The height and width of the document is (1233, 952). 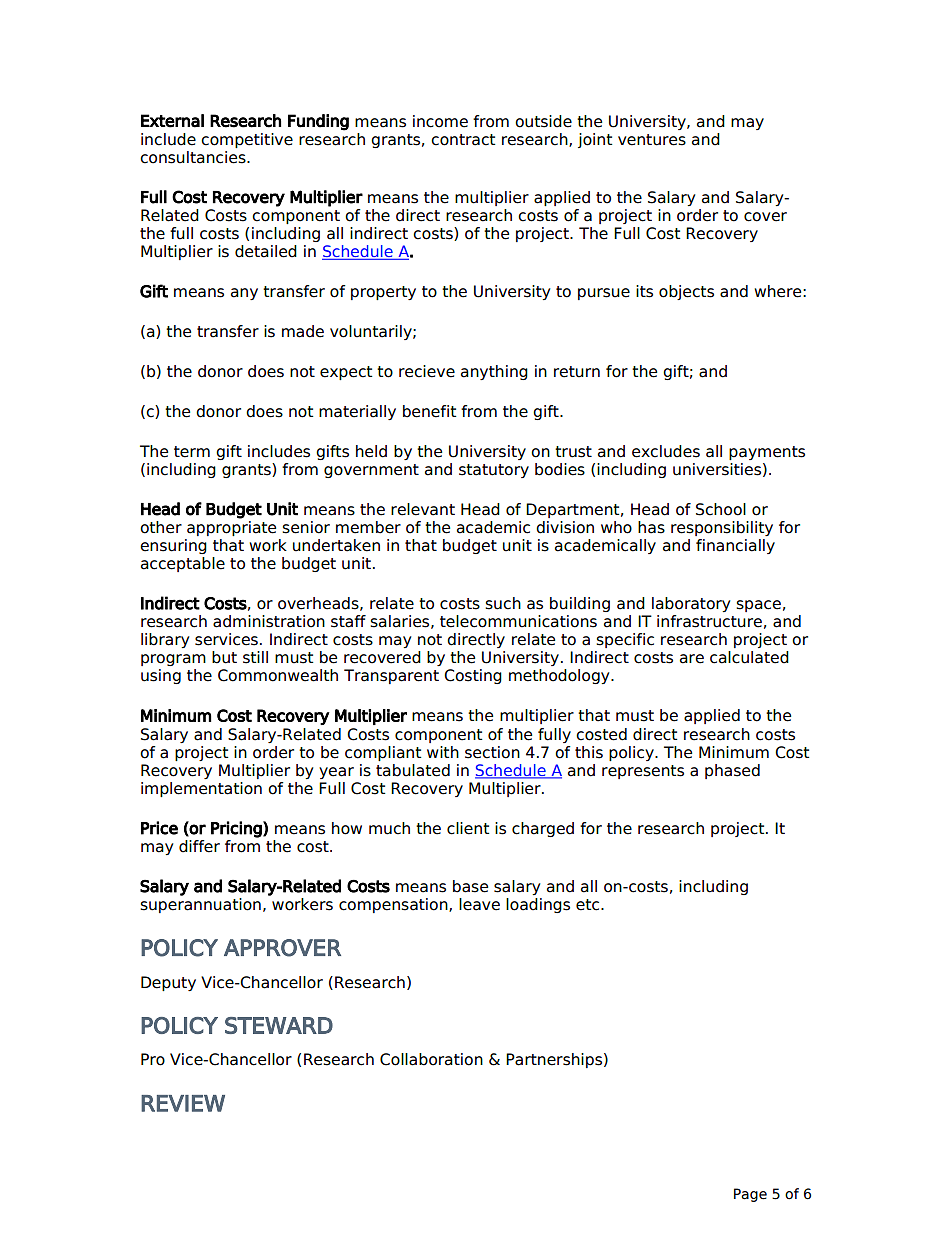 What do you see at coordinates (750, 1195) in the document?
I see `Page` at bounding box center [750, 1195].
